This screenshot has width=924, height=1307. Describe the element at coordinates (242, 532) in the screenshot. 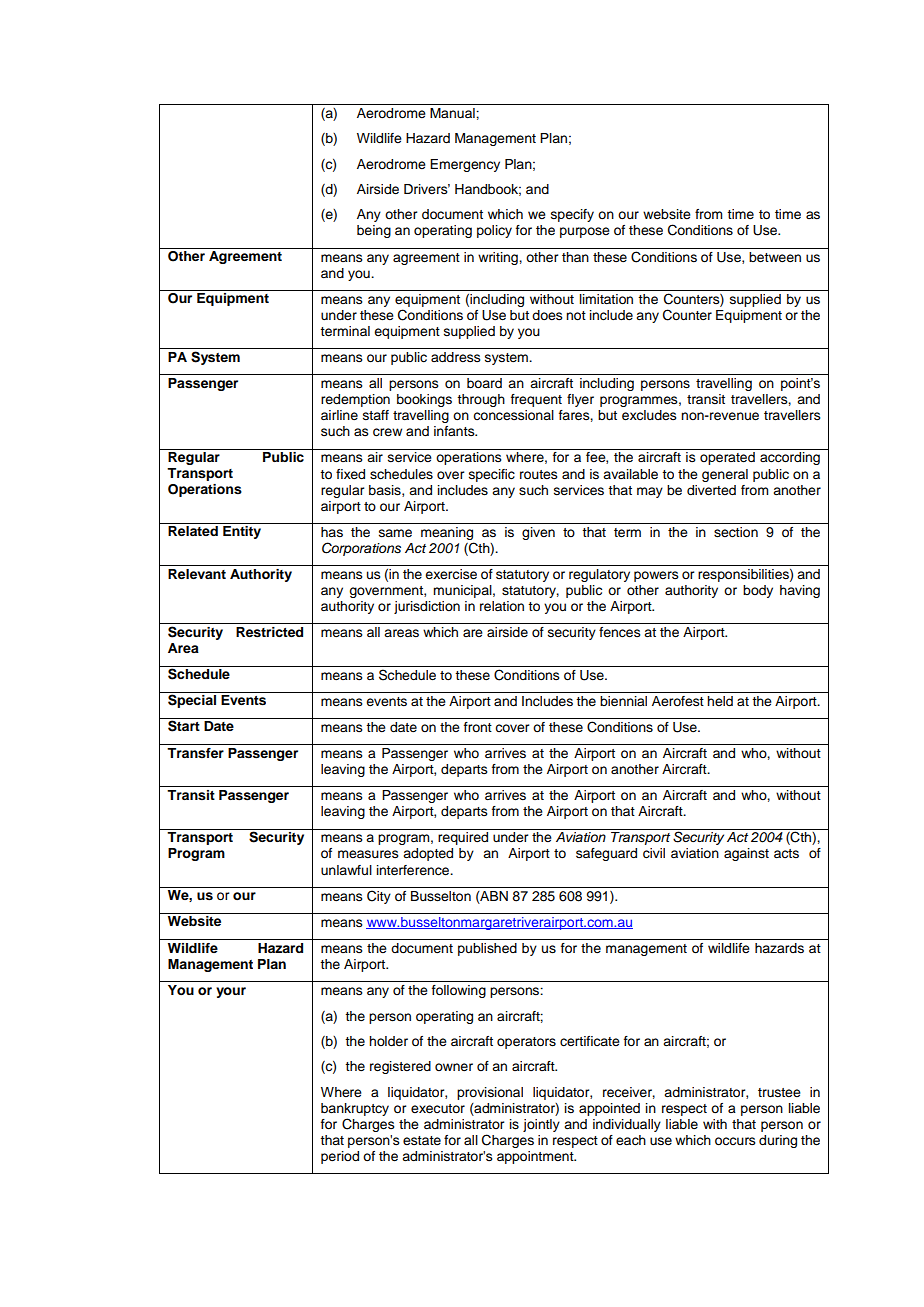

I see `Entity` at that location.
